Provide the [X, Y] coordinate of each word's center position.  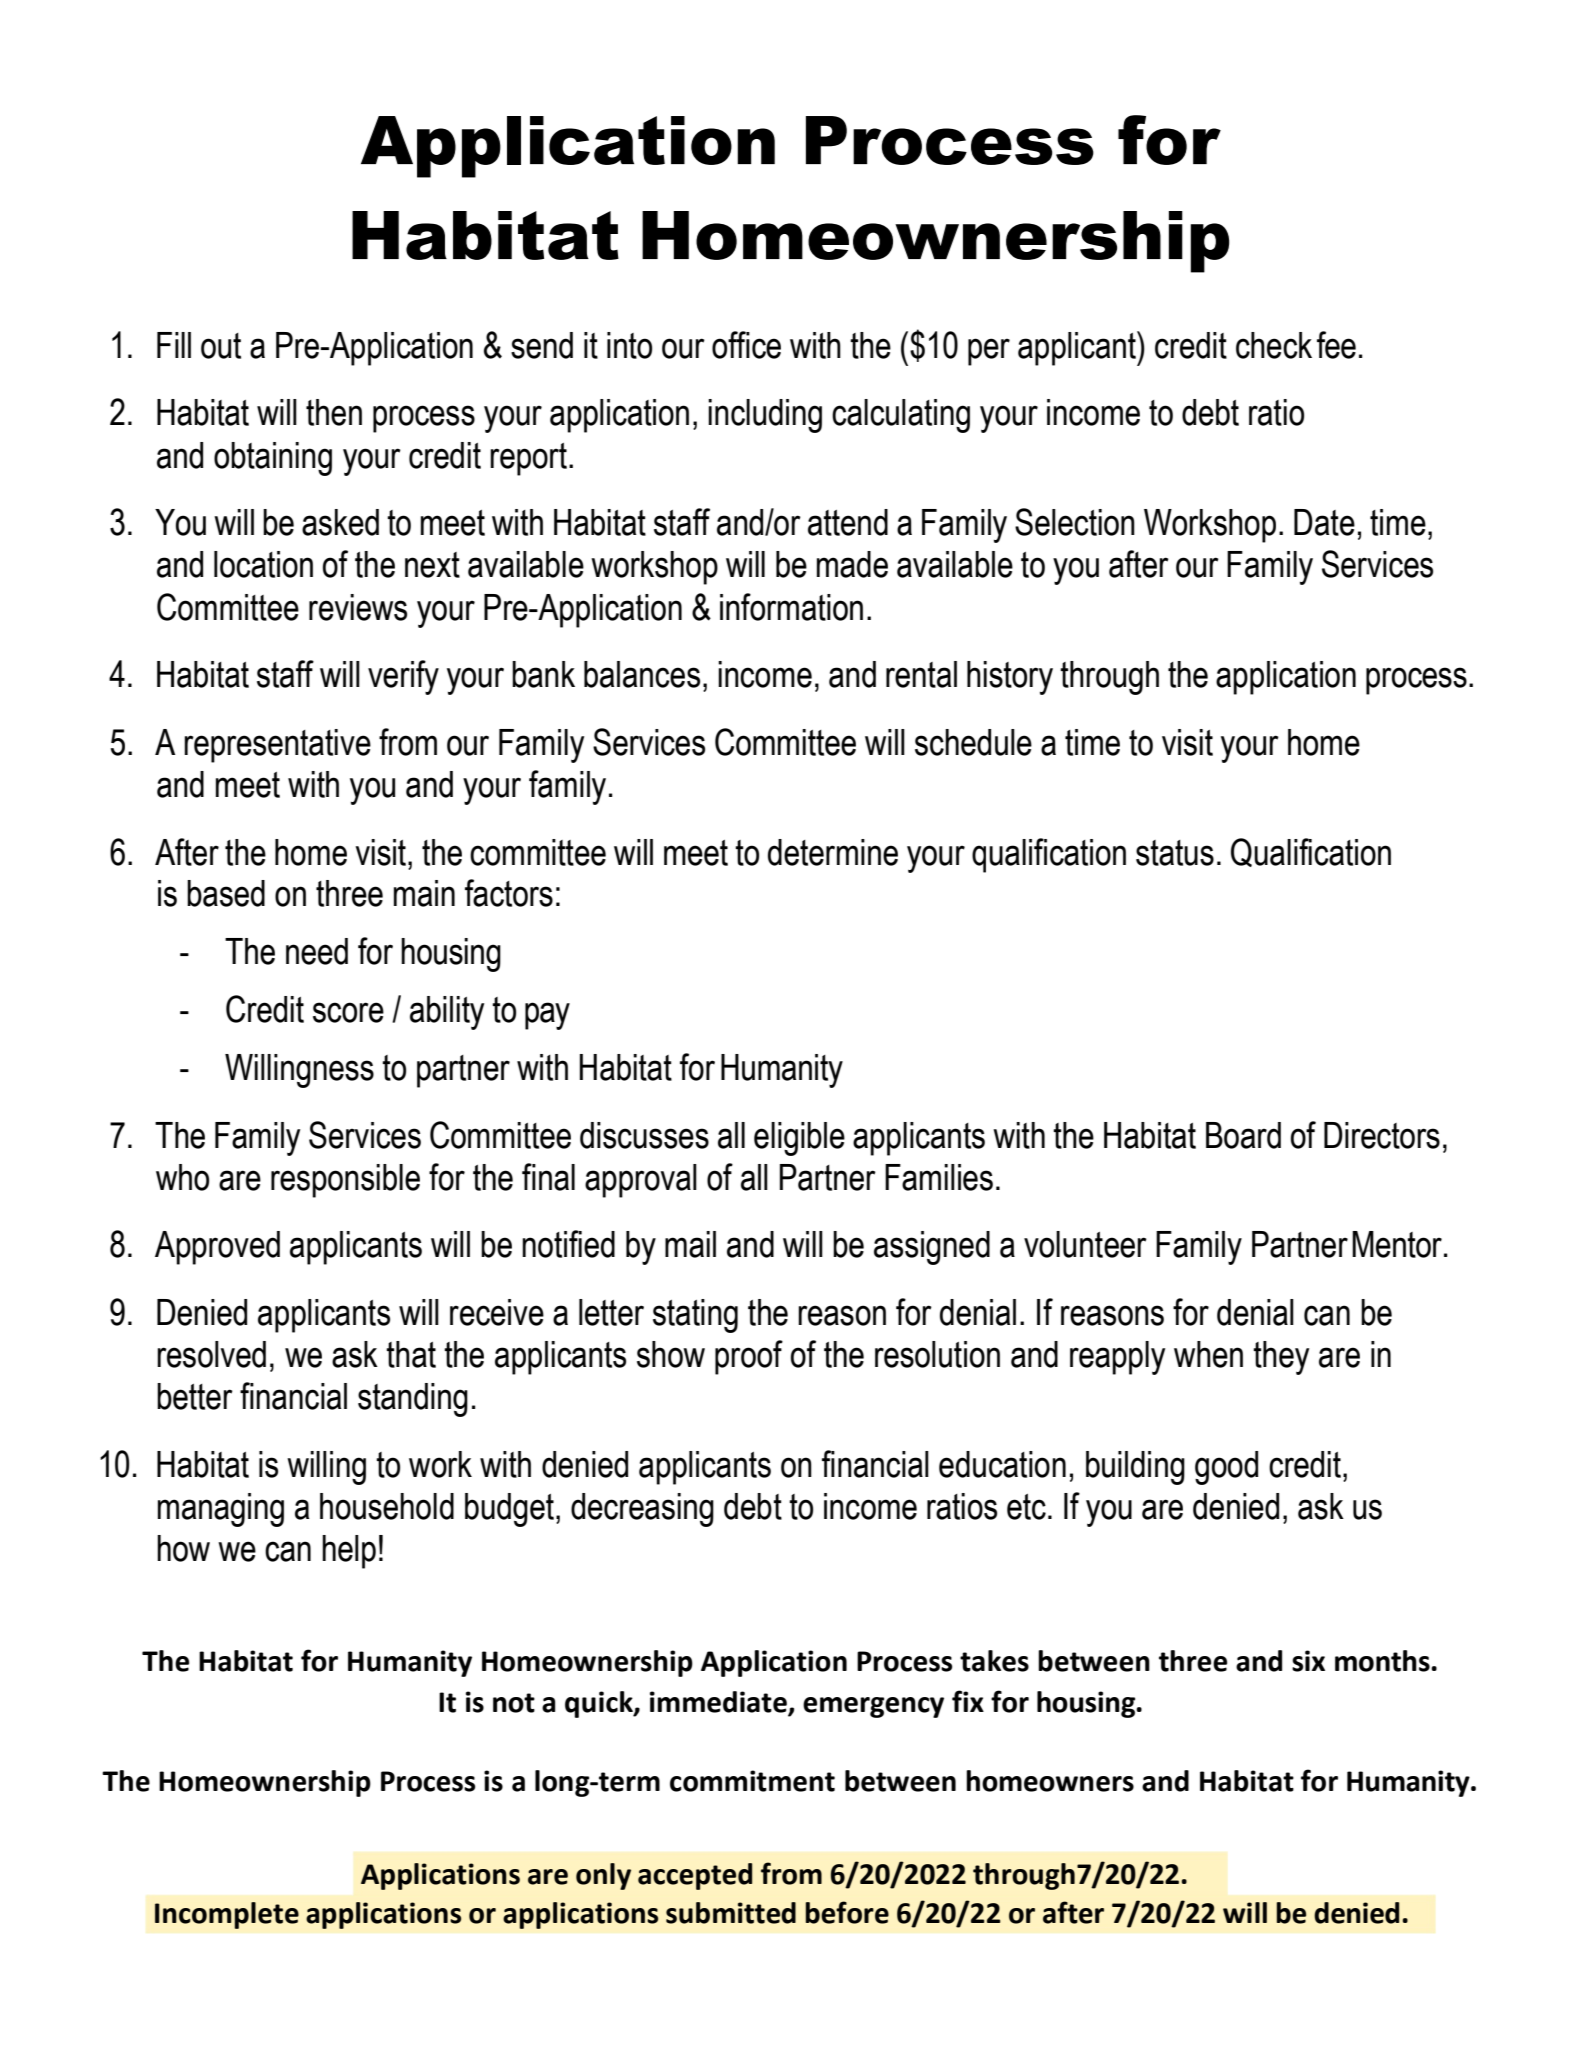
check [1274, 345]
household [387, 1506]
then [334, 412]
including [765, 416]
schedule [973, 742]
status [1175, 853]
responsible [345, 1181]
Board [1243, 1135]
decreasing [642, 1510]
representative [277, 746]
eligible [799, 1139]
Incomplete [227, 1915]
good [1226, 1468]
